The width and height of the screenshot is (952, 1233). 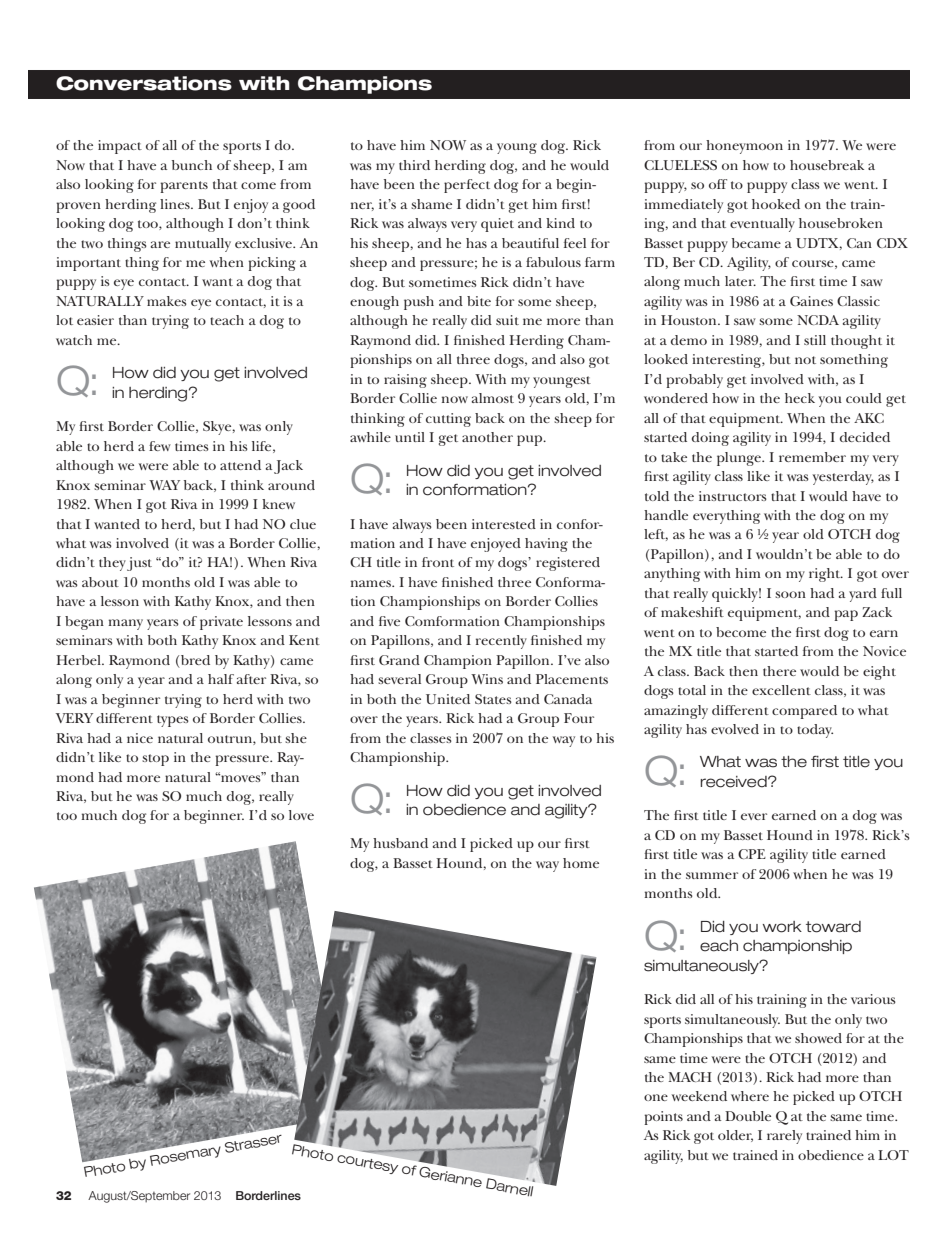 What do you see at coordinates (467, 186) in the screenshot?
I see `perfect` at bounding box center [467, 186].
